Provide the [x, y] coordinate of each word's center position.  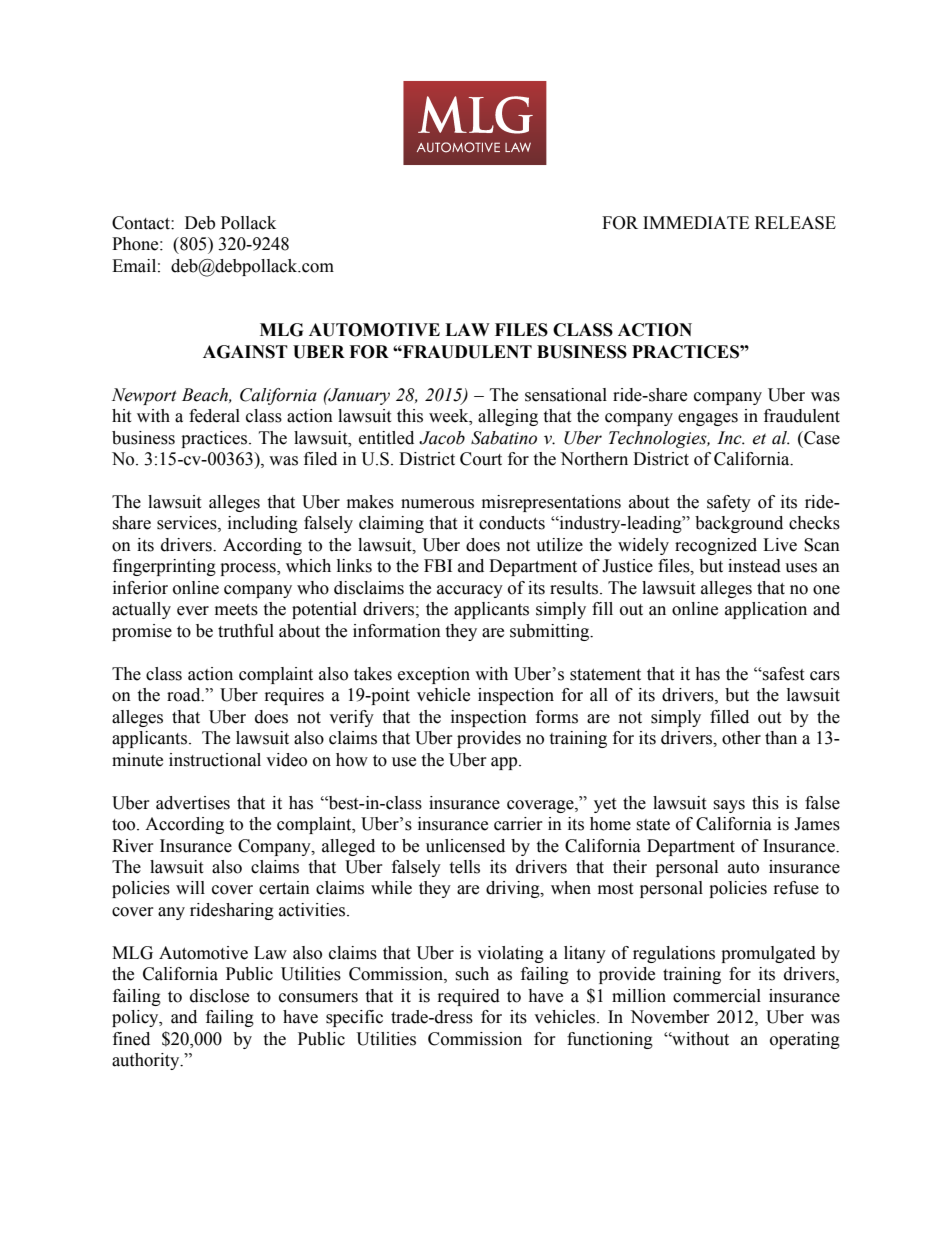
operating [805, 1040]
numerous [437, 504]
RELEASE [795, 223]
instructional [215, 760]
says [729, 806]
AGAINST [245, 352]
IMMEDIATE [696, 222]
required [469, 997]
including [263, 524]
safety [729, 503]
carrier [518, 824]
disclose [219, 996]
